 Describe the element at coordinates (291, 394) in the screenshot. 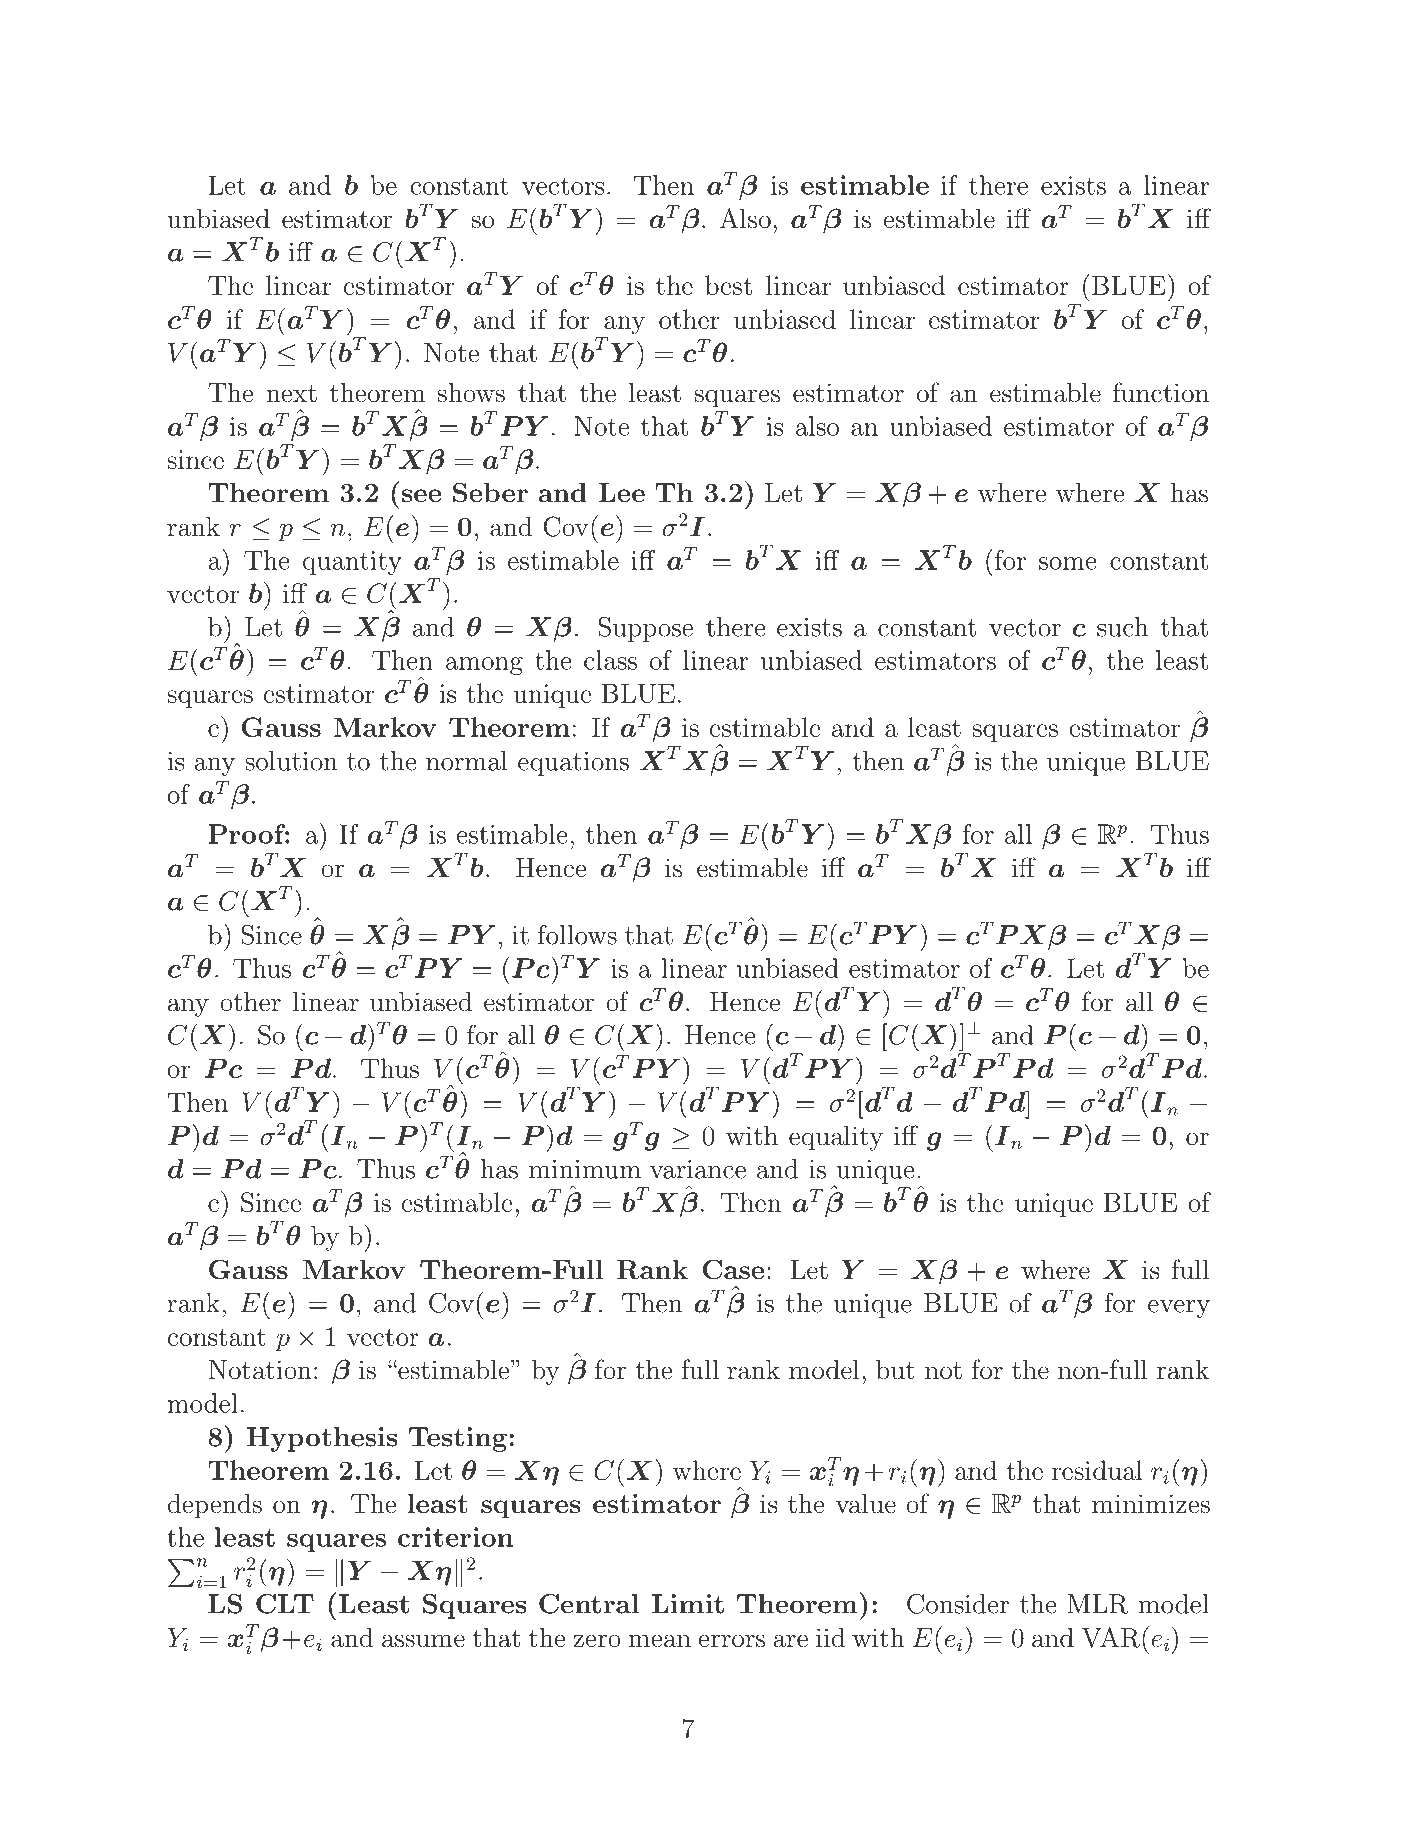

I see `next` at that location.
